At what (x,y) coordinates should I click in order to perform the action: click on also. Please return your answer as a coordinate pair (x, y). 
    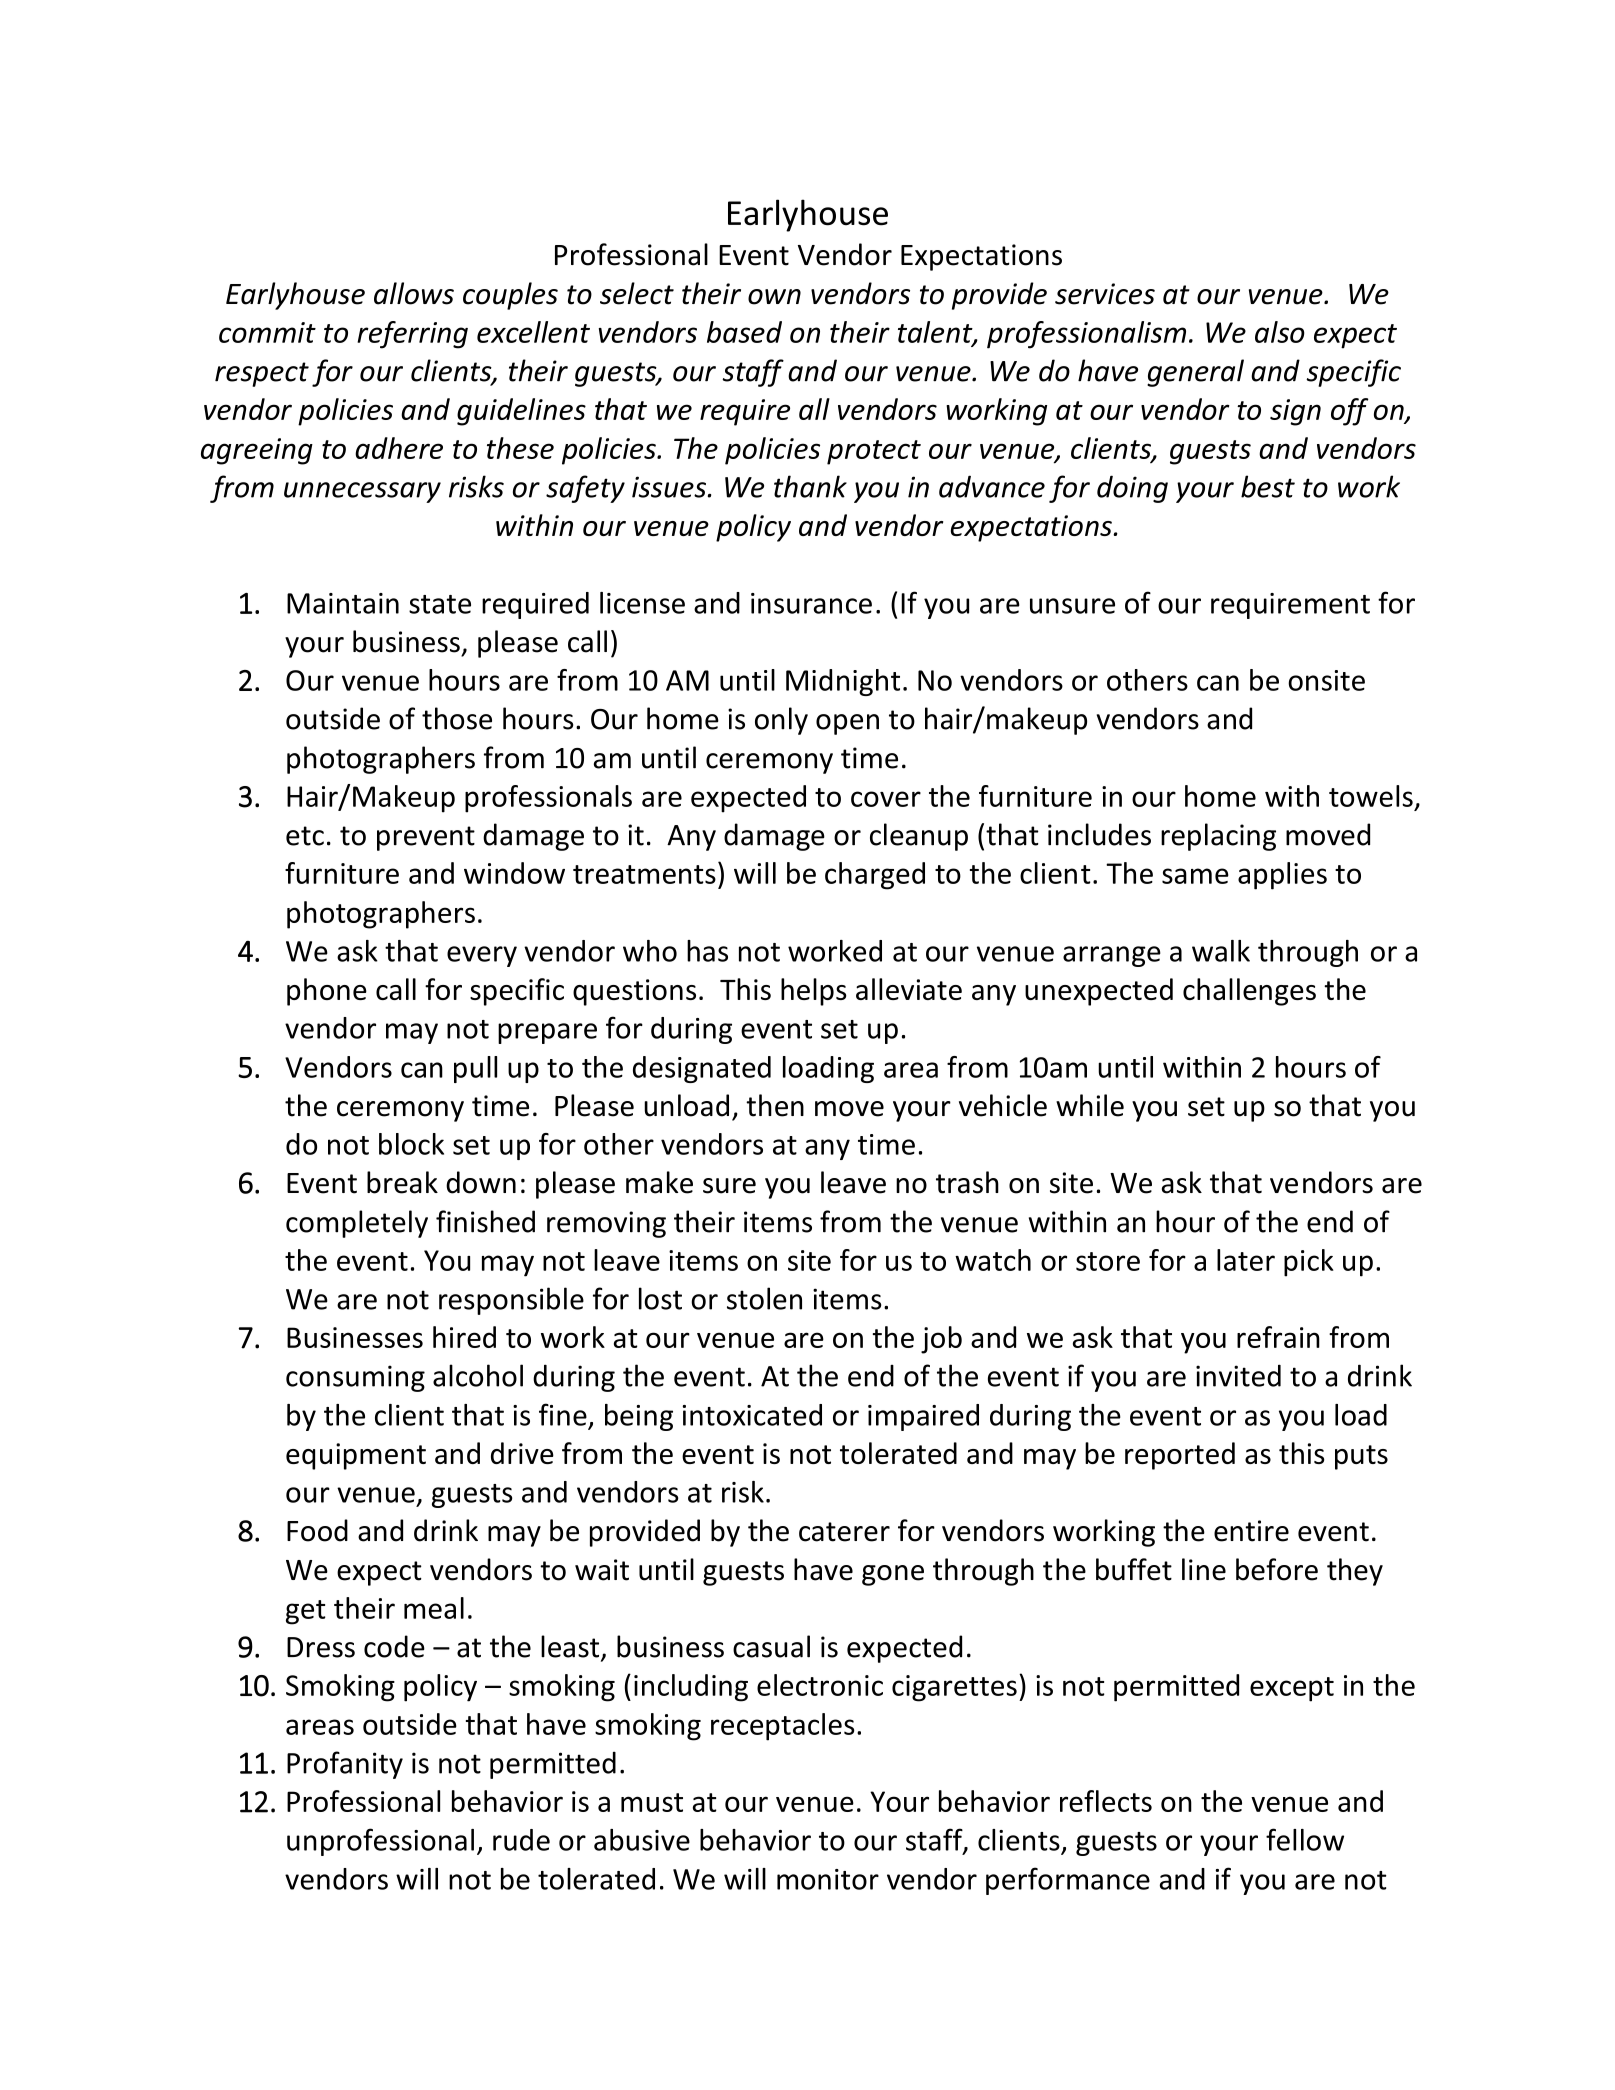
    Looking at the image, I should click on (1280, 332).
